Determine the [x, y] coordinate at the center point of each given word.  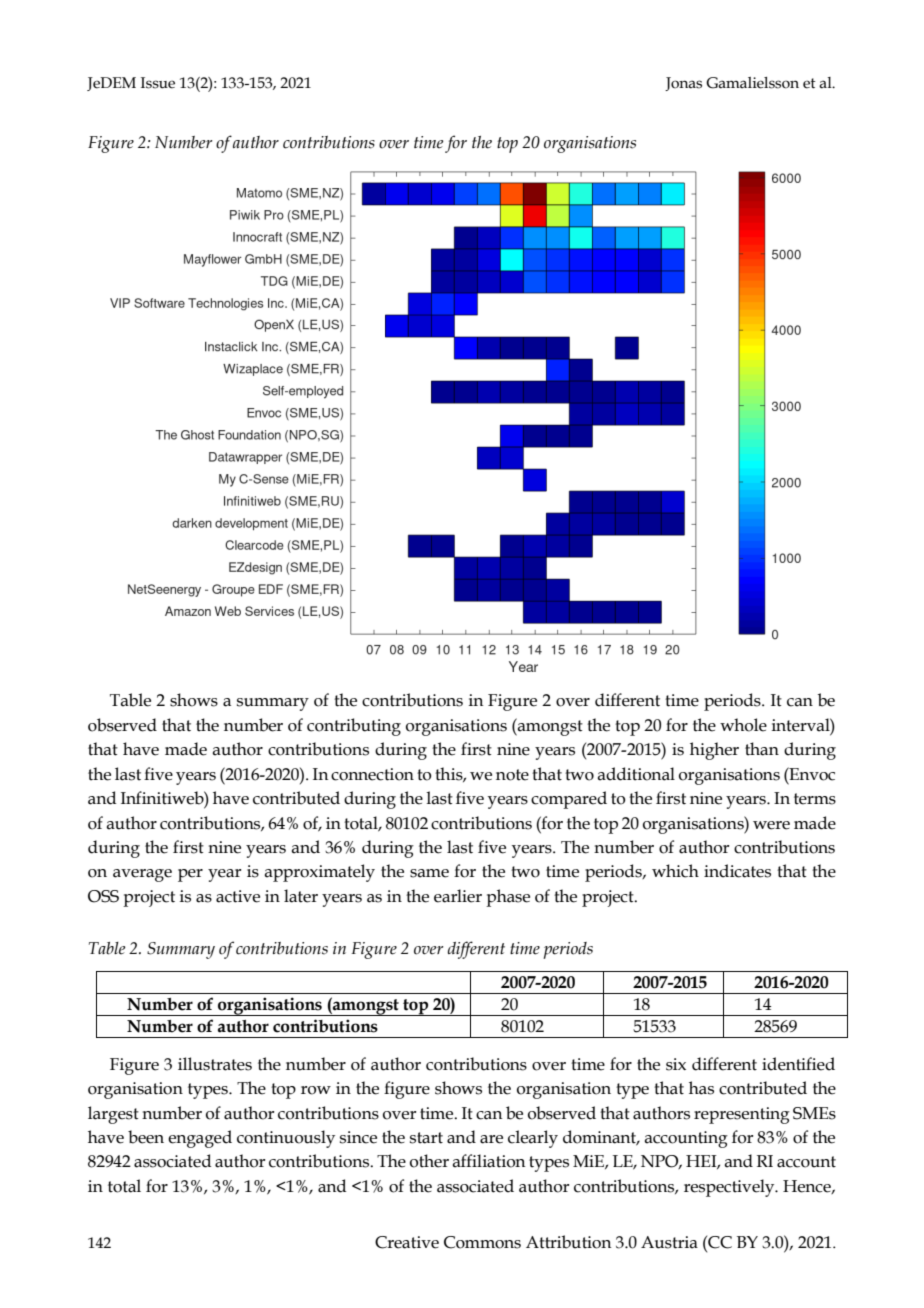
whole [743, 725]
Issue [158, 83]
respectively [730, 1188]
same [429, 873]
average [142, 875]
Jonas [683, 84]
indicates [737, 871]
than [762, 749]
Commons [482, 1242]
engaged [200, 1139]
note [512, 775]
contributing [354, 727]
